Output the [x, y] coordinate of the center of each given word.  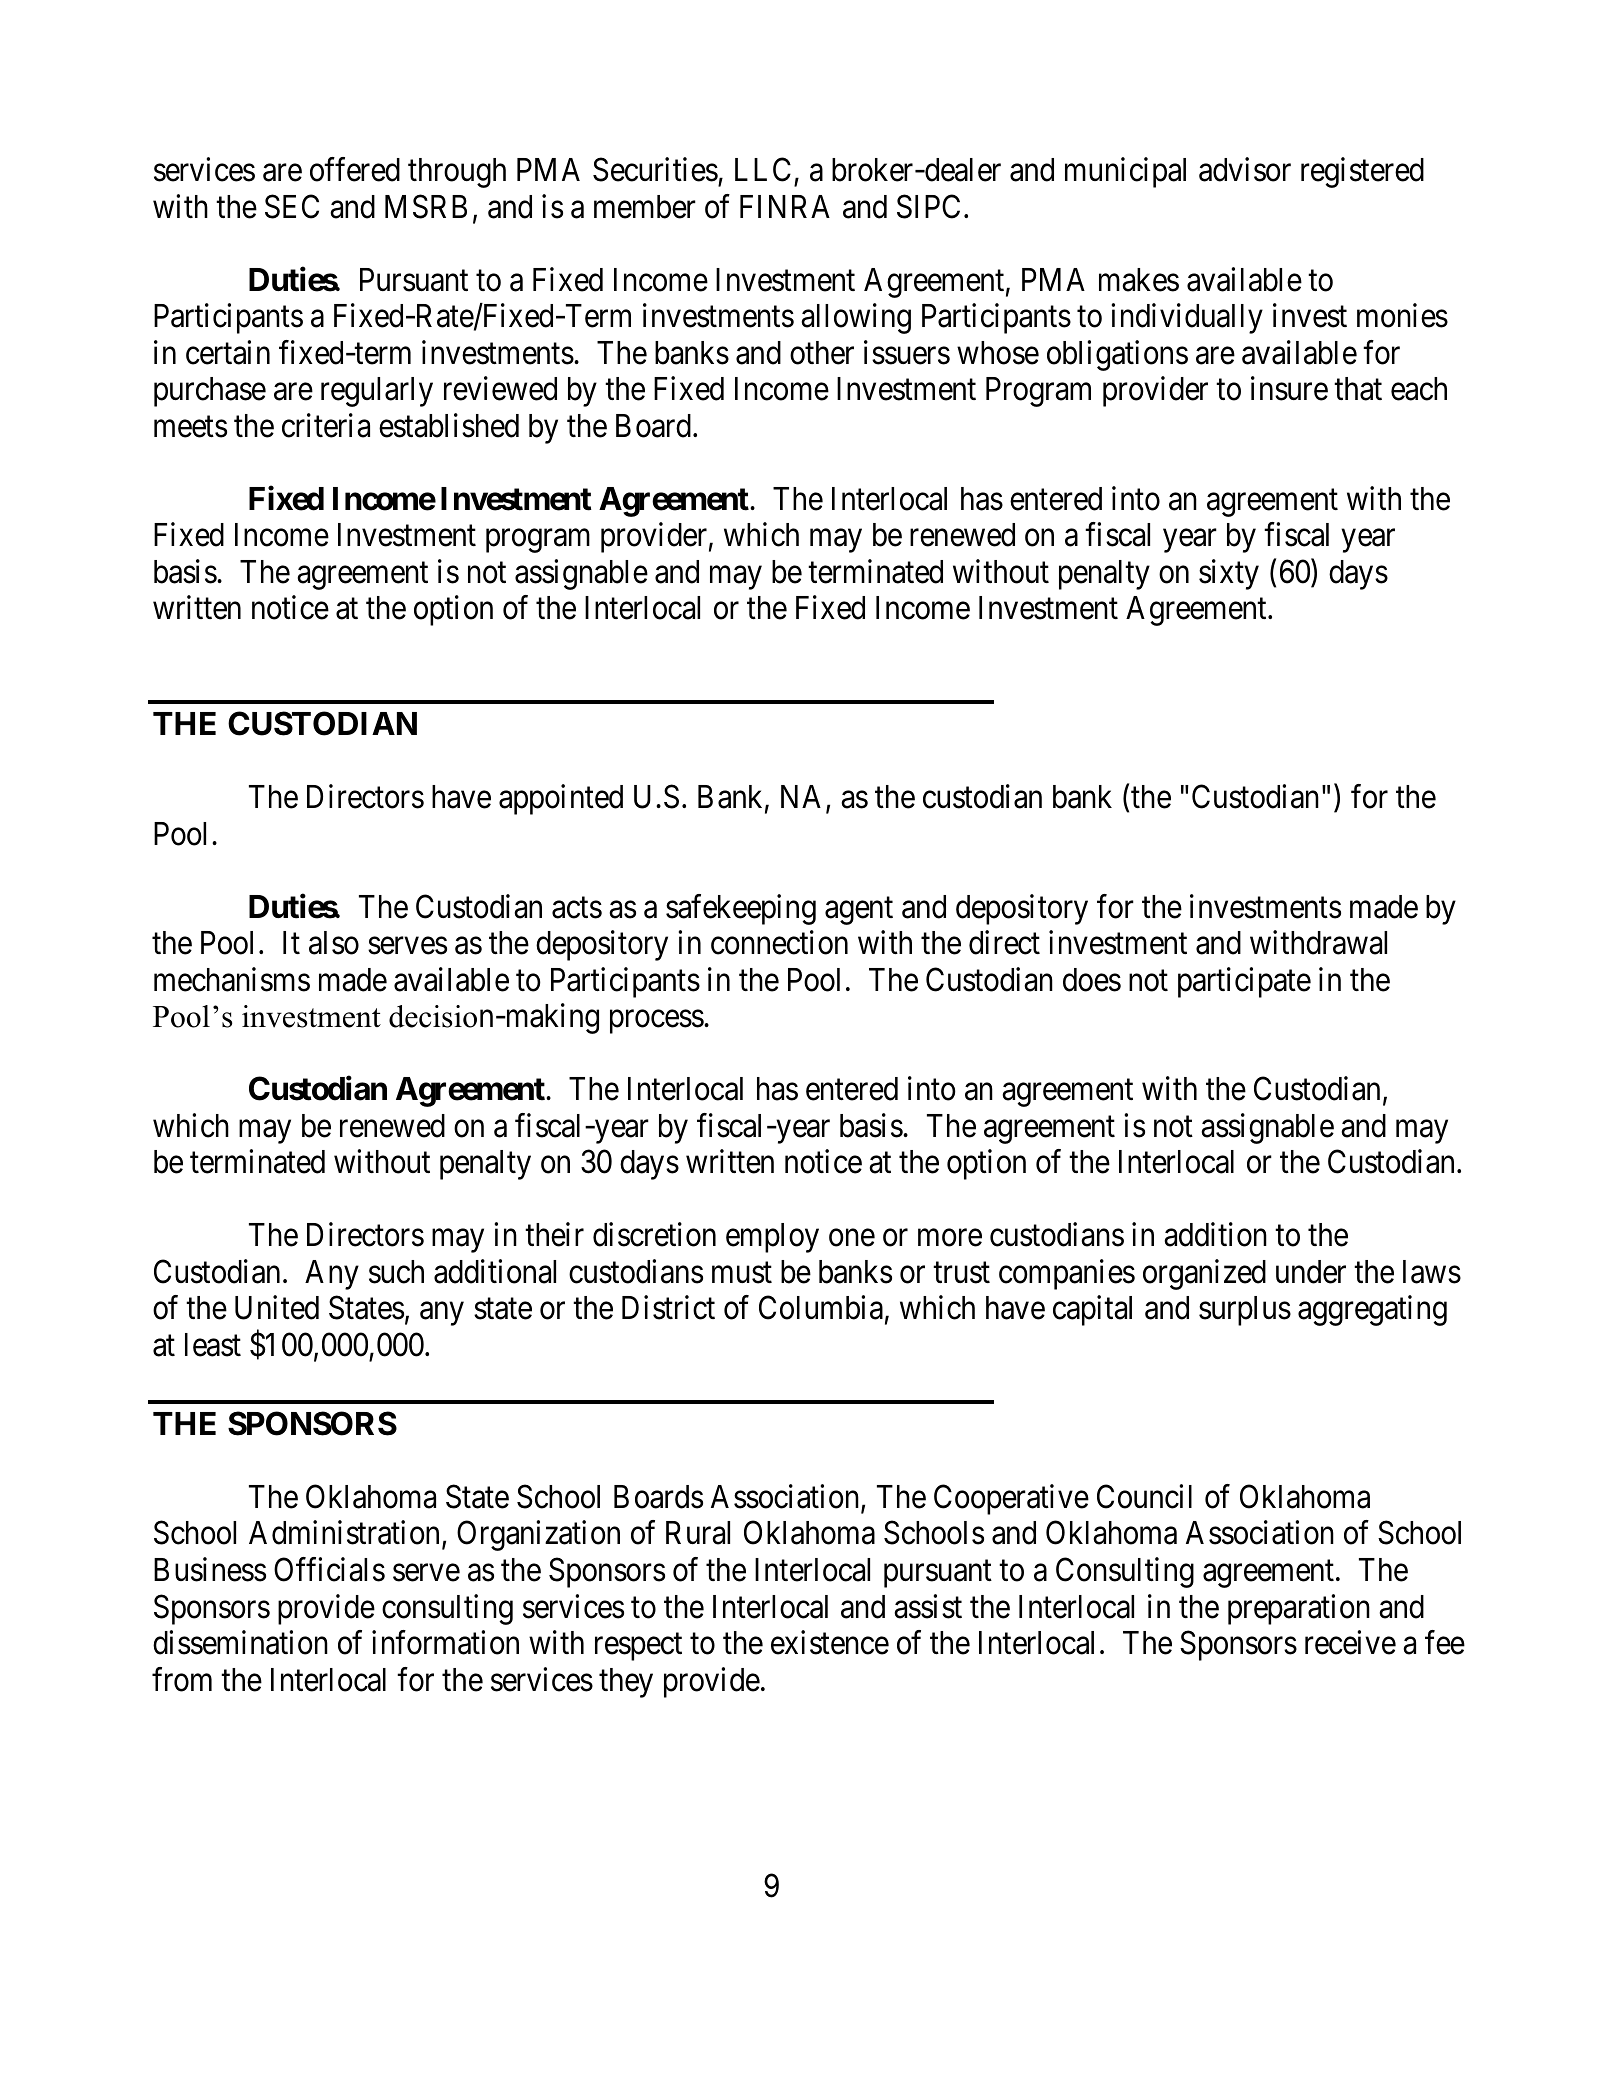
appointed [561, 800]
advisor [1245, 170]
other [822, 353]
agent [859, 911]
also [334, 943]
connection [779, 943]
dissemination [240, 1642]
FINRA [785, 206]
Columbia [821, 1308]
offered [355, 170]
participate [1244, 982]
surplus [1245, 1311]
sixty [1229, 574]
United [277, 1308]
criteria [326, 425]
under [1311, 1272]
